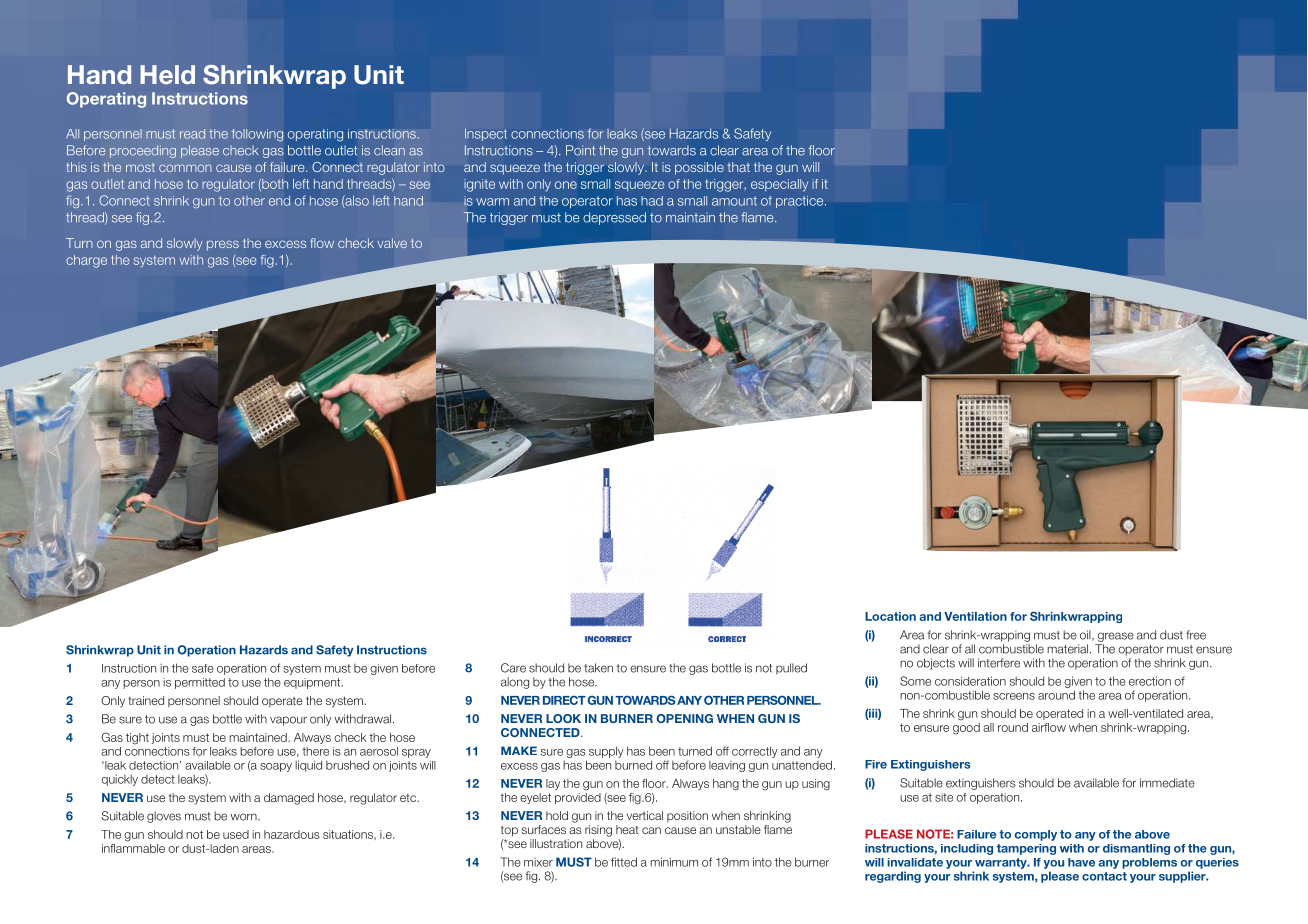 The height and width of the screenshot is (924, 1308). What do you see at coordinates (581, 150) in the screenshot?
I see `Point` at bounding box center [581, 150].
